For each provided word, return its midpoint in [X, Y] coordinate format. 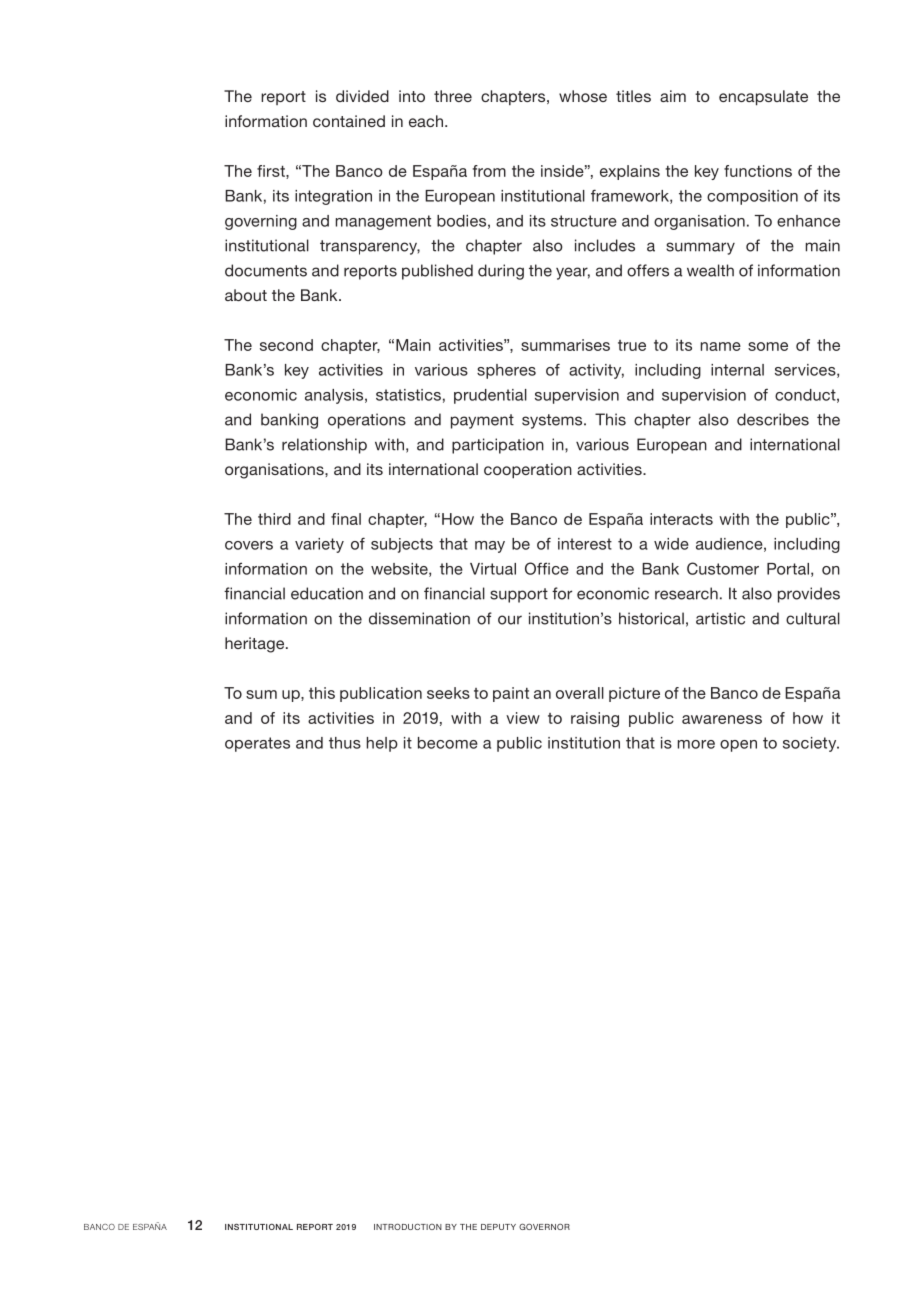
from [489, 171]
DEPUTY [498, 1227]
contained [349, 121]
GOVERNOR [544, 1226]
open [738, 746]
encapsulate [763, 98]
